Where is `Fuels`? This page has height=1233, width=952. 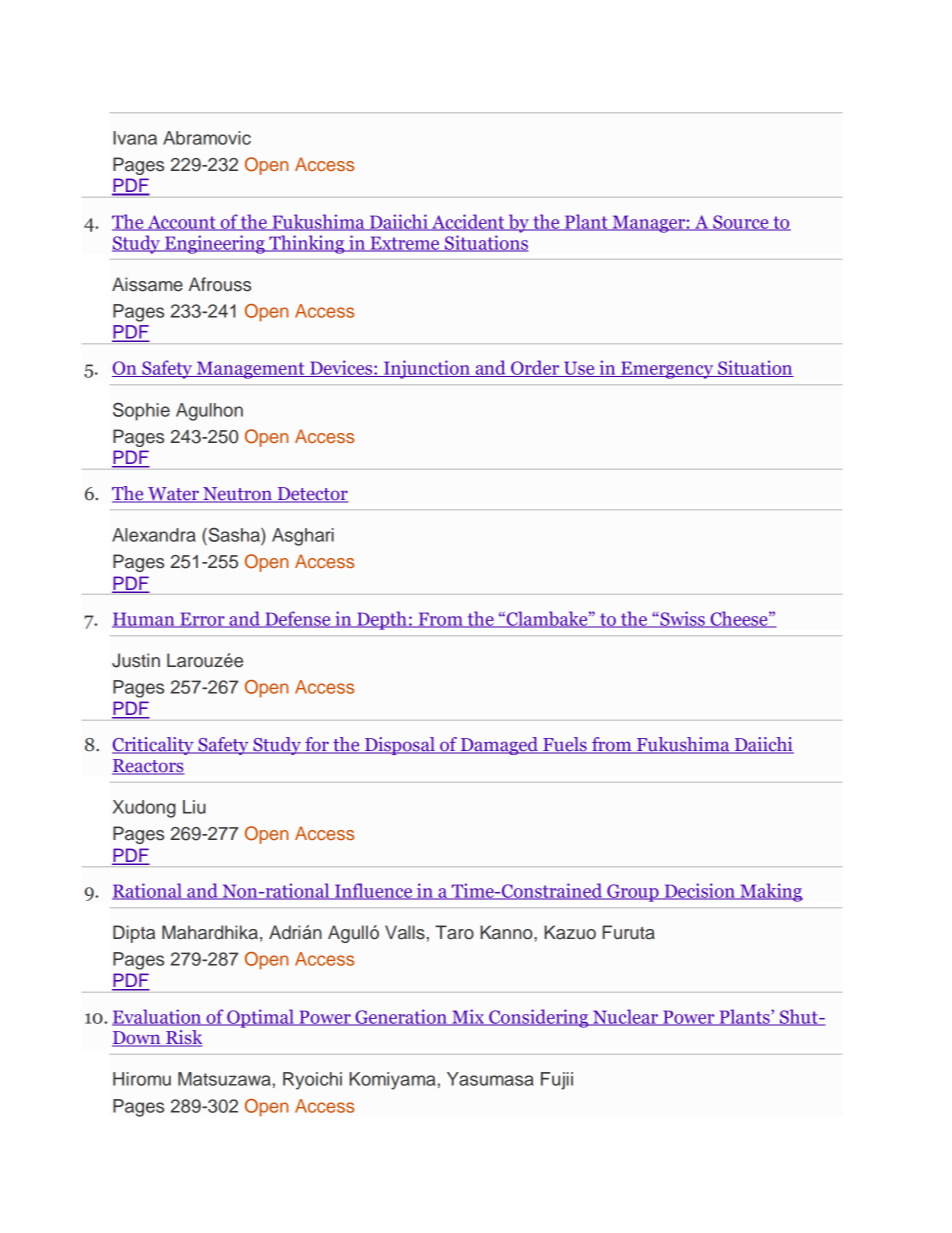
Fuels is located at coordinates (565, 745).
